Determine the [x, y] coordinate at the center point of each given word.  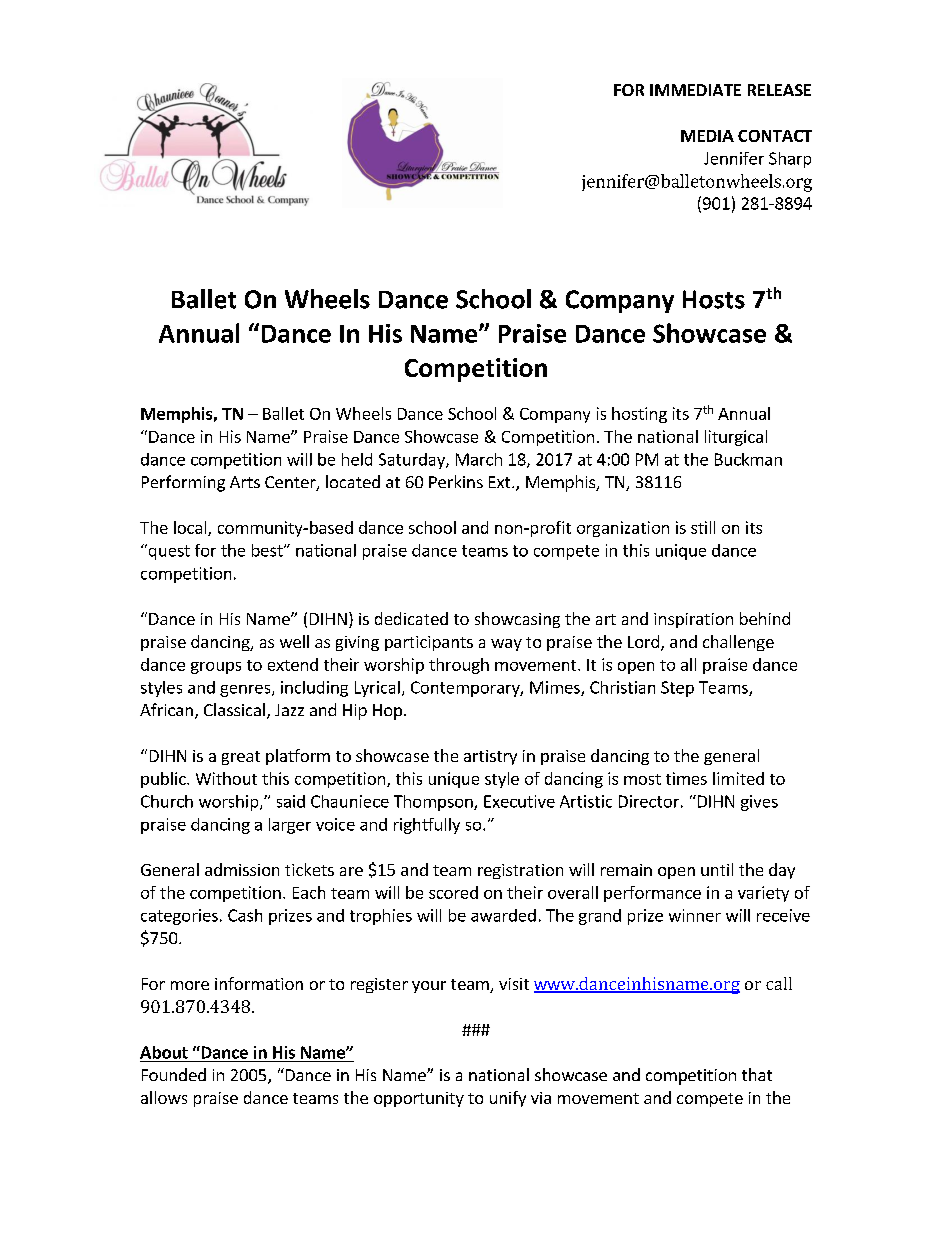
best [268, 550]
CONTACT [775, 136]
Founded [174, 1074]
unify [508, 1099]
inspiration [693, 620]
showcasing [517, 620]
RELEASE [779, 90]
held [357, 459]
